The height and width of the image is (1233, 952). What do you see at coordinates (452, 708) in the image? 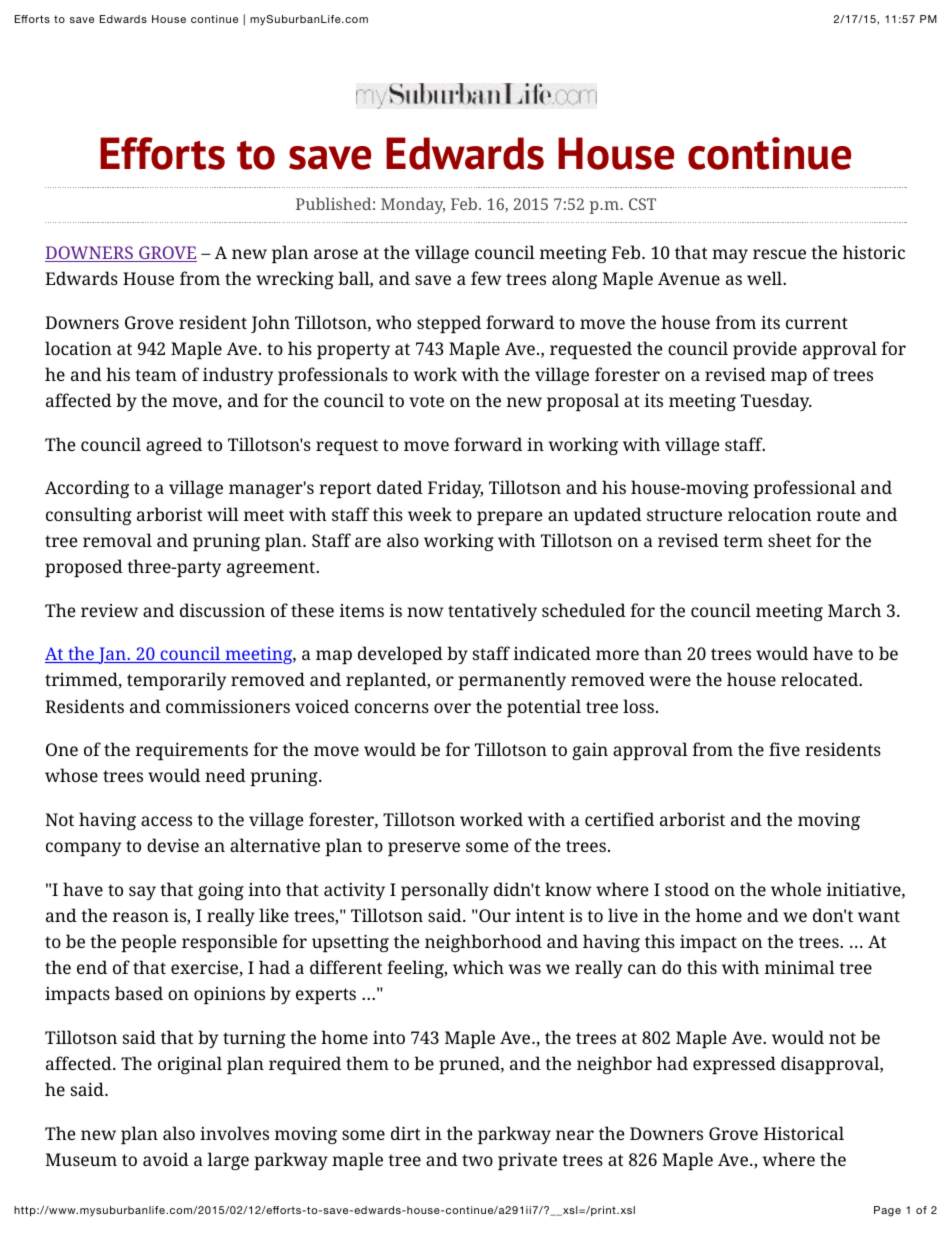
I see `over` at bounding box center [452, 708].
